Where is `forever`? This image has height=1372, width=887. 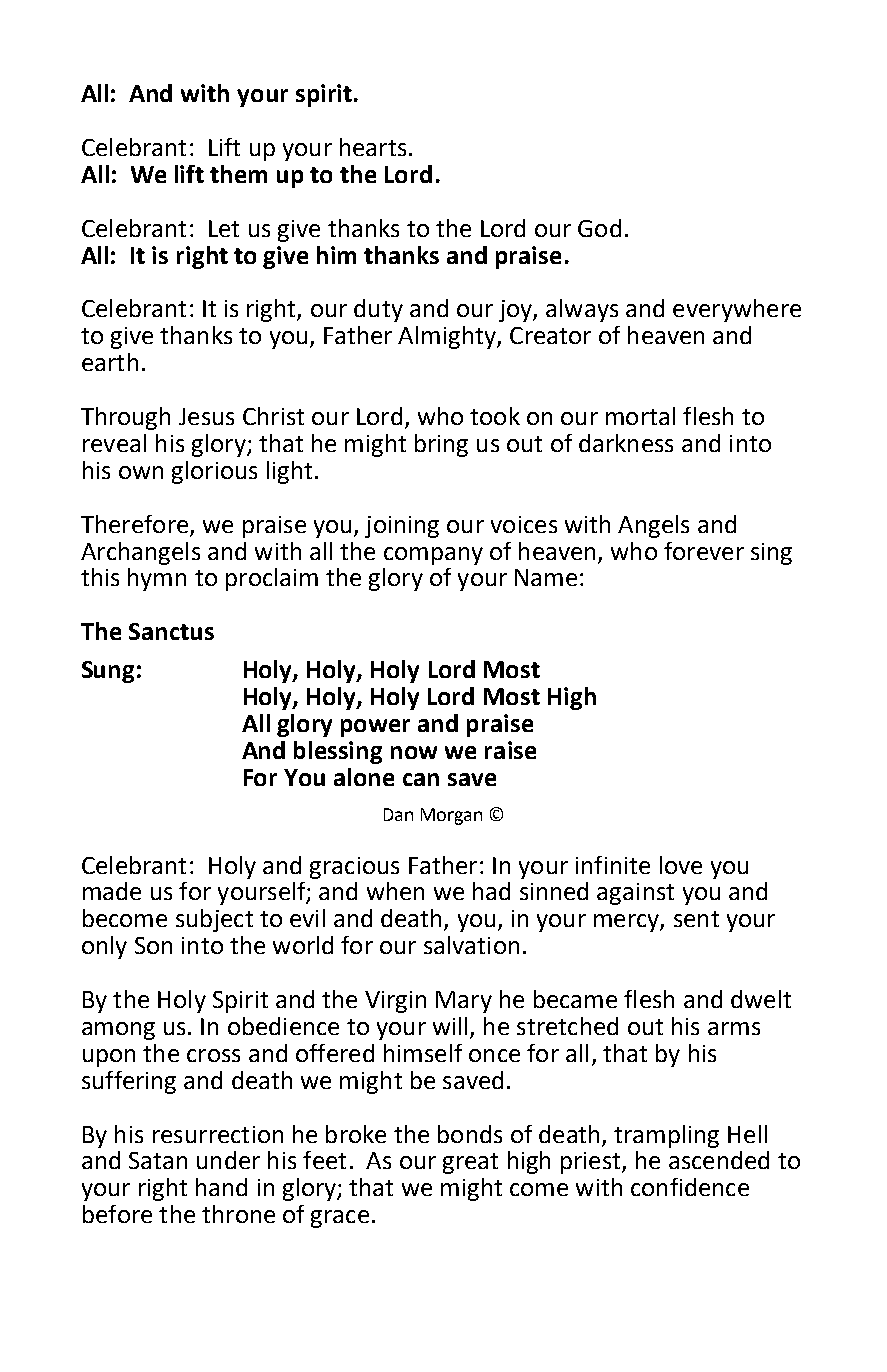 forever is located at coordinates (704, 551).
